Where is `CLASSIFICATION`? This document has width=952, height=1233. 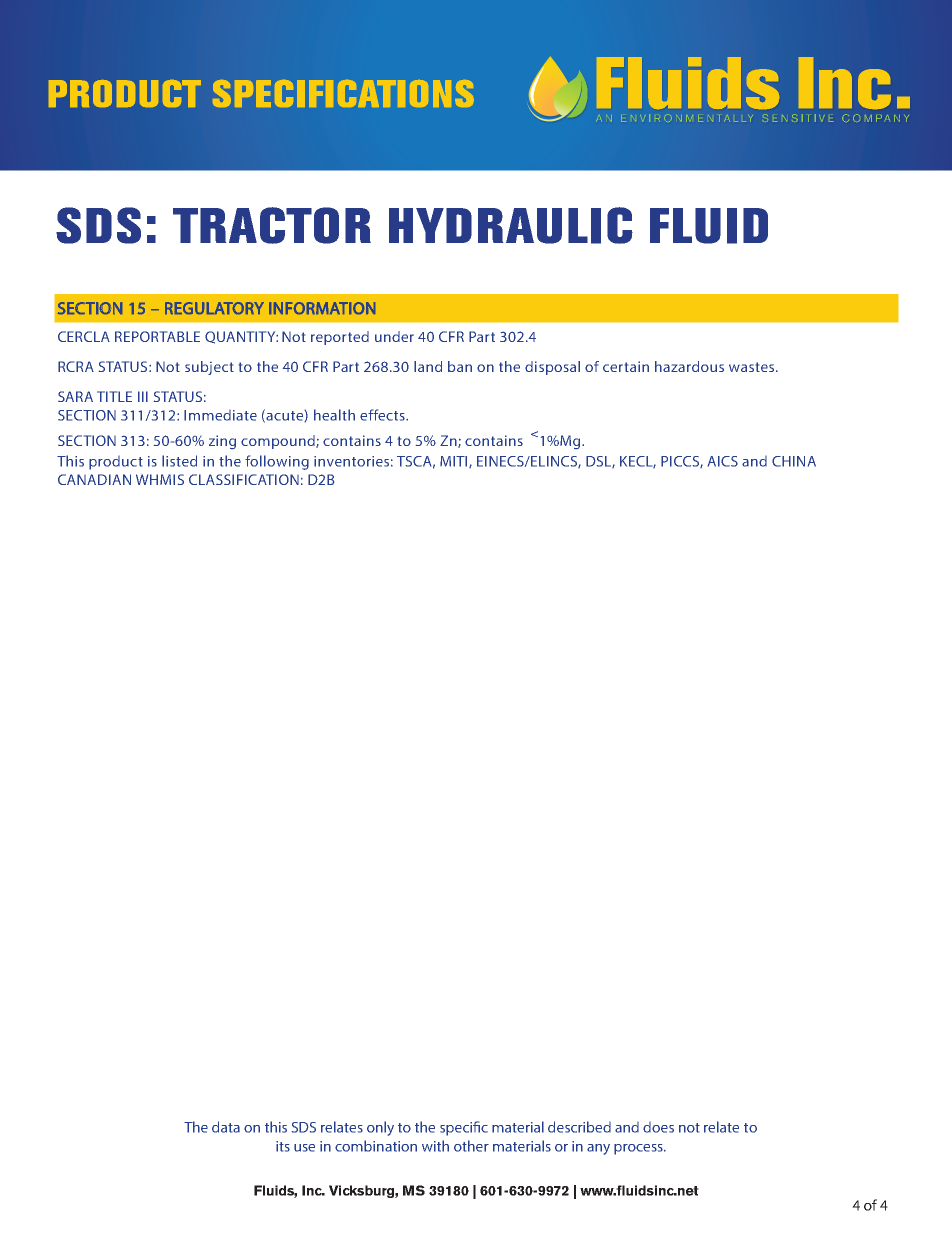 CLASSIFICATION is located at coordinates (244, 479).
